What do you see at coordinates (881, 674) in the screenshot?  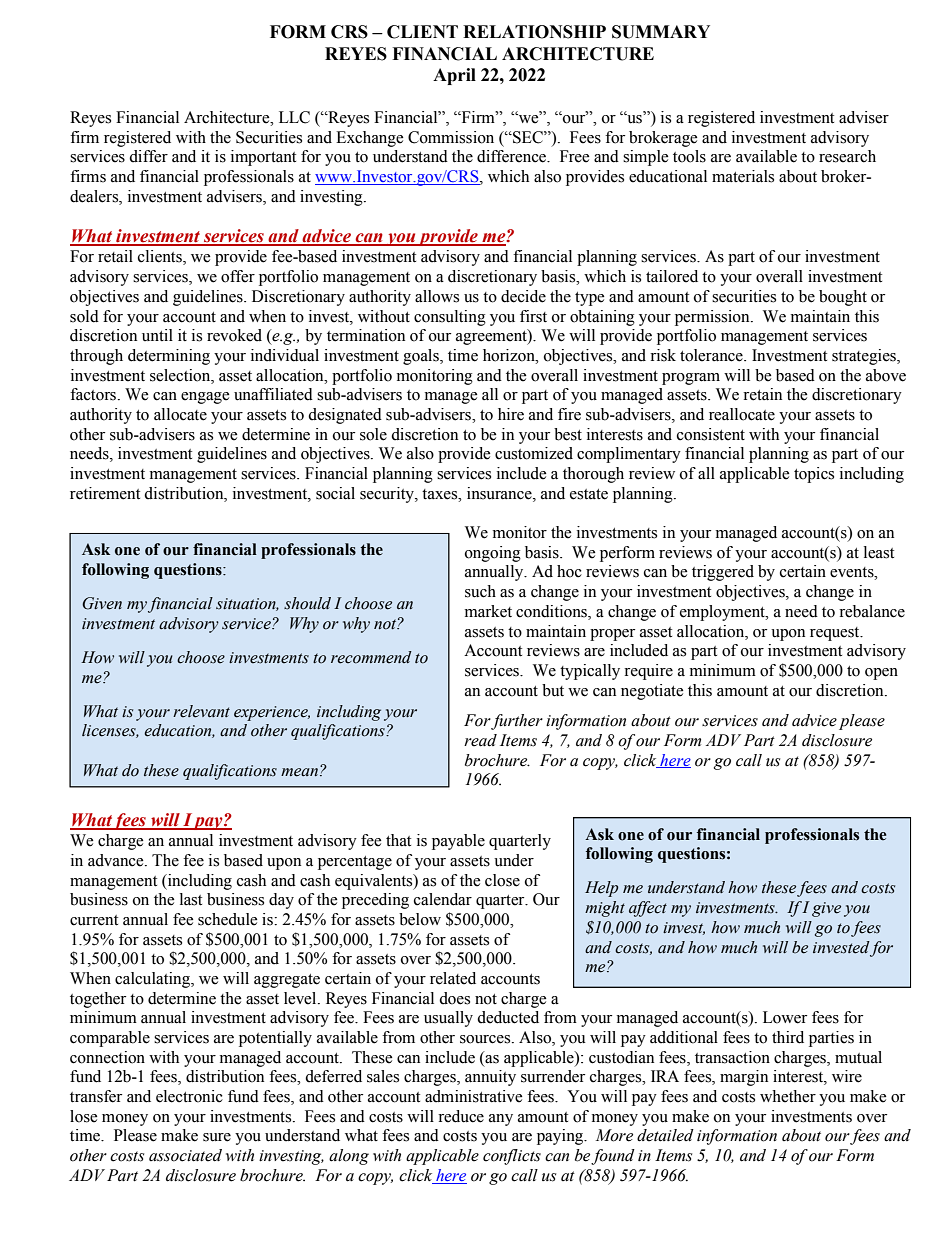 I see `open` at bounding box center [881, 674].
